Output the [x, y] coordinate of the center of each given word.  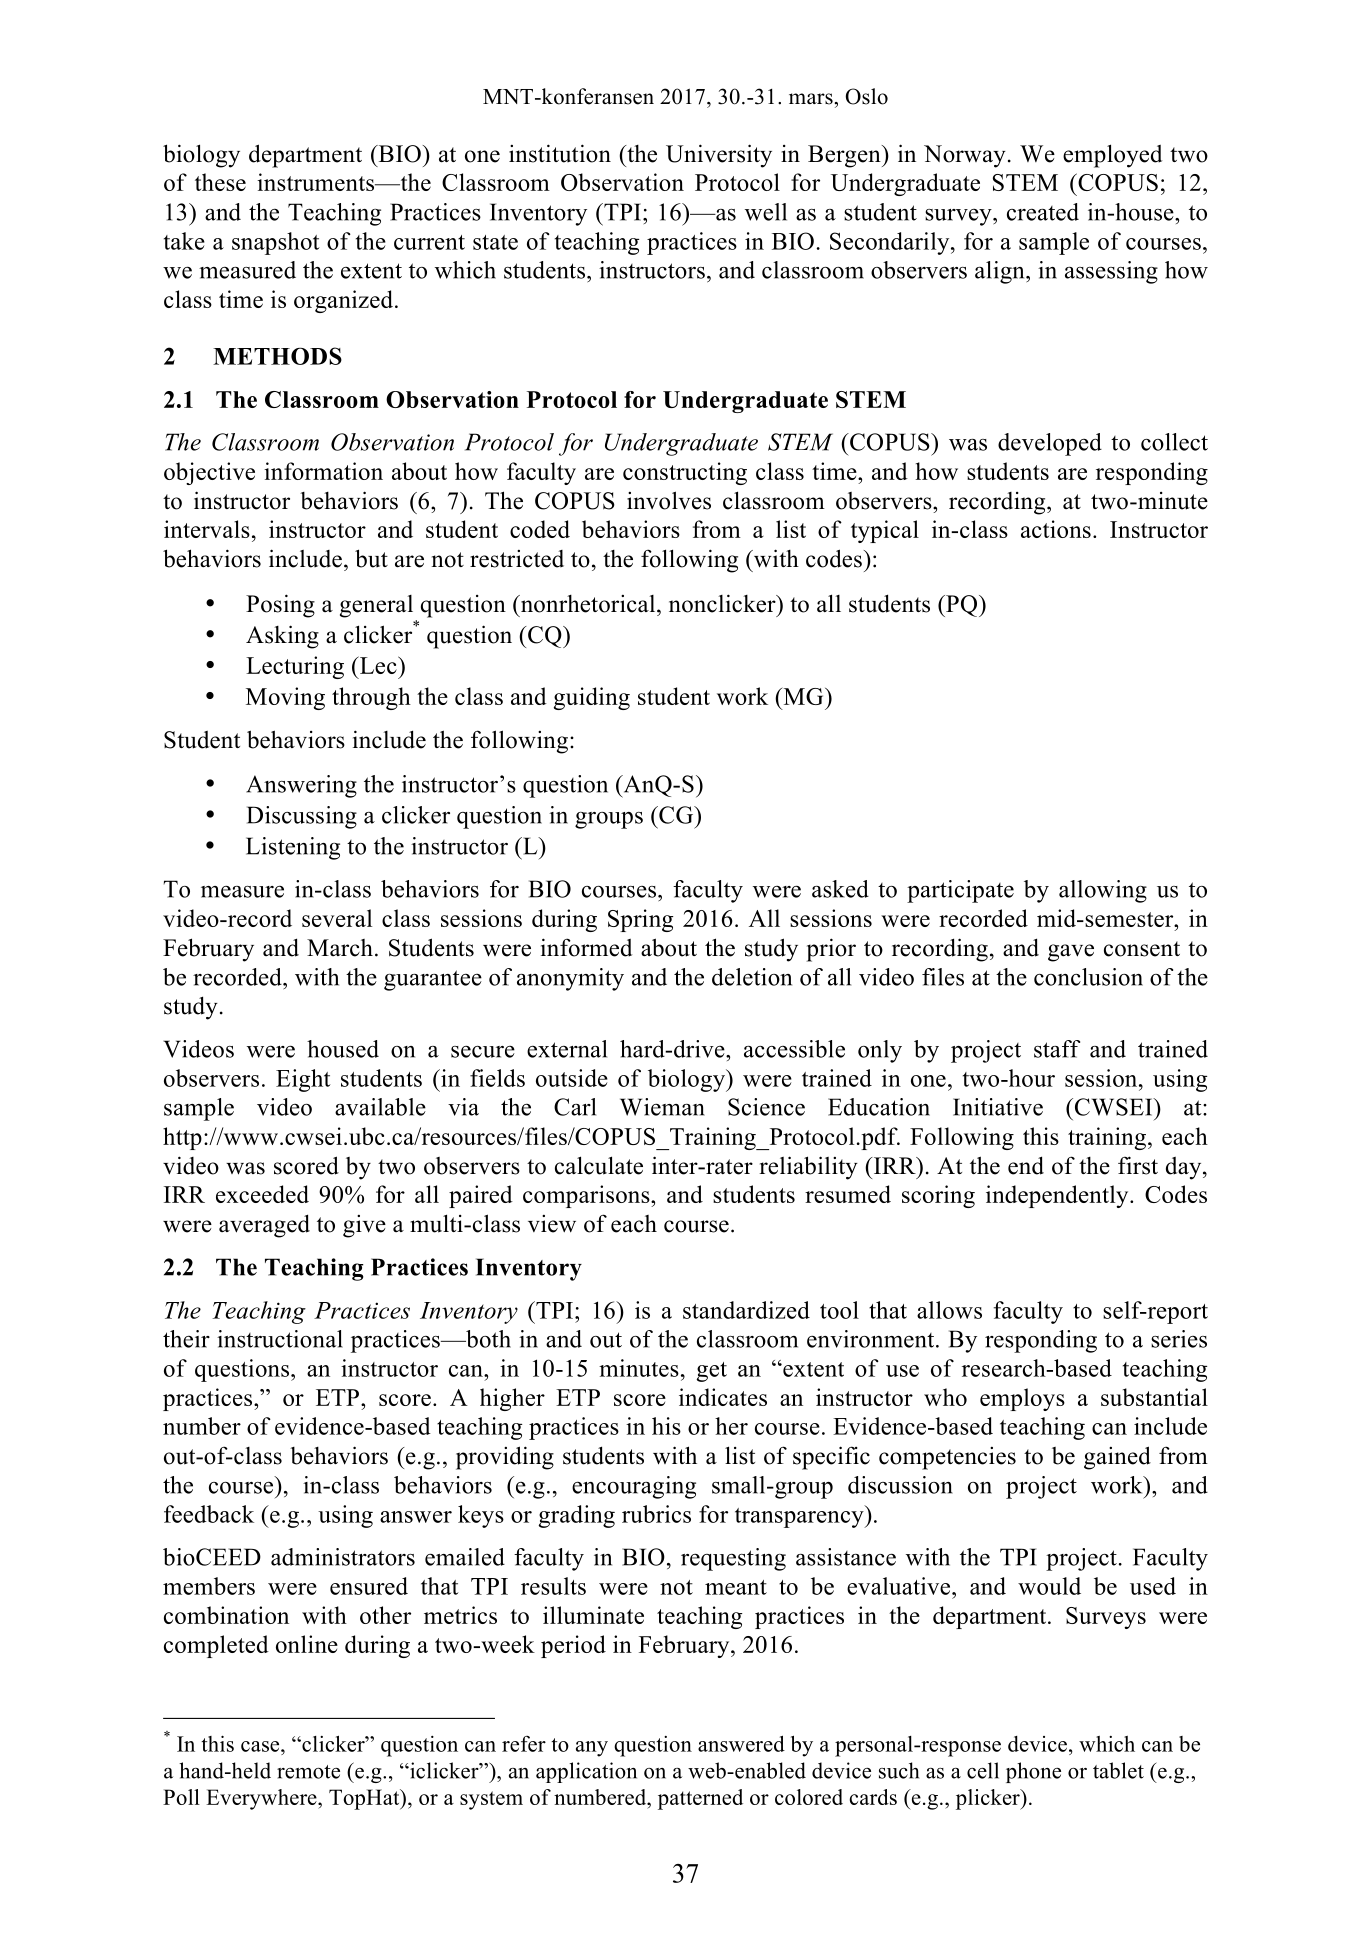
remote [308, 1772]
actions [1056, 529]
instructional [280, 1339]
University [719, 156]
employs [1022, 1399]
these [220, 182]
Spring [640, 920]
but [371, 558]
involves [669, 500]
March [340, 948]
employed [1112, 156]
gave [1071, 953]
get [711, 1372]
